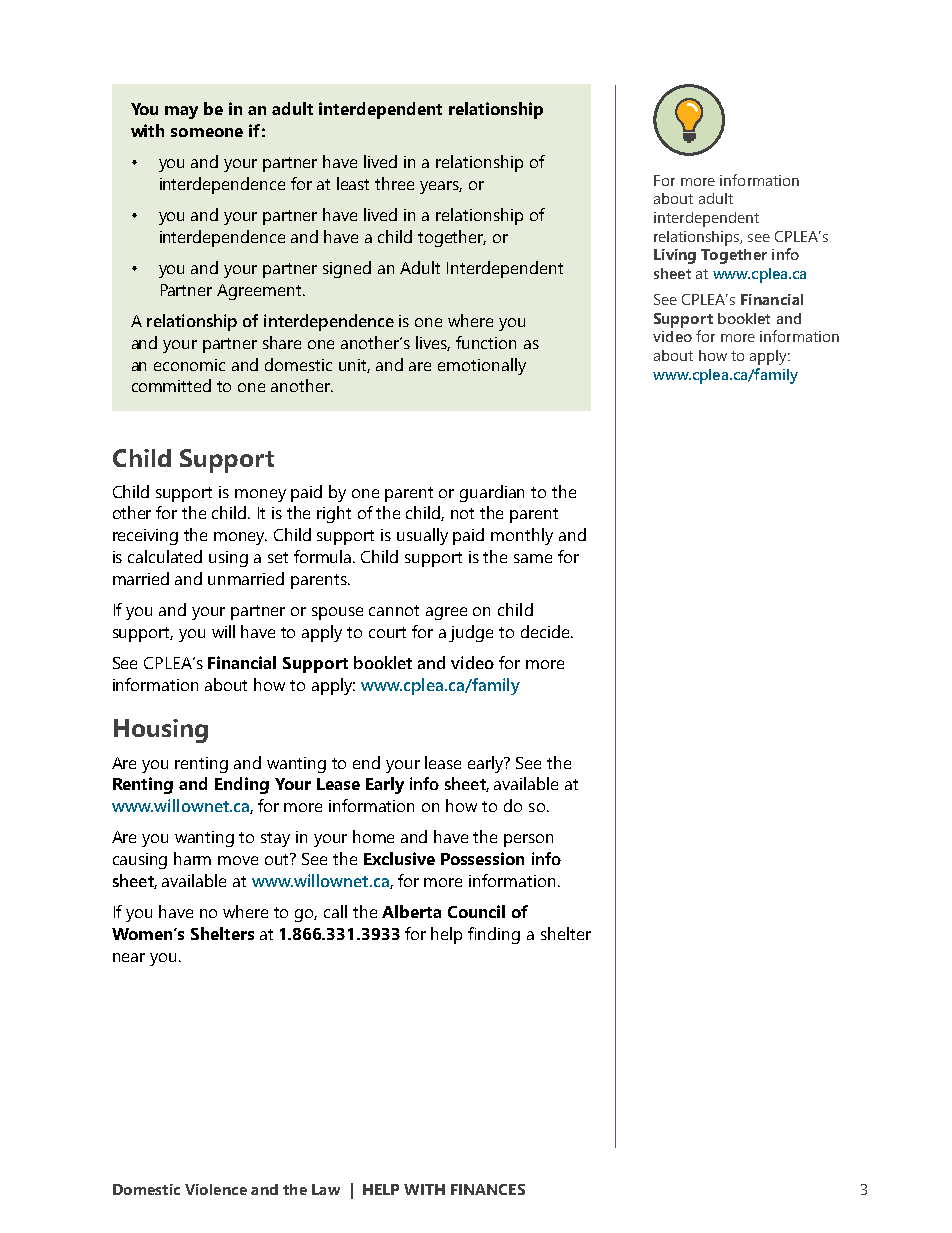 The width and height of the screenshot is (952, 1233). What do you see at coordinates (165, 556) in the screenshot?
I see `calculated` at bounding box center [165, 556].
